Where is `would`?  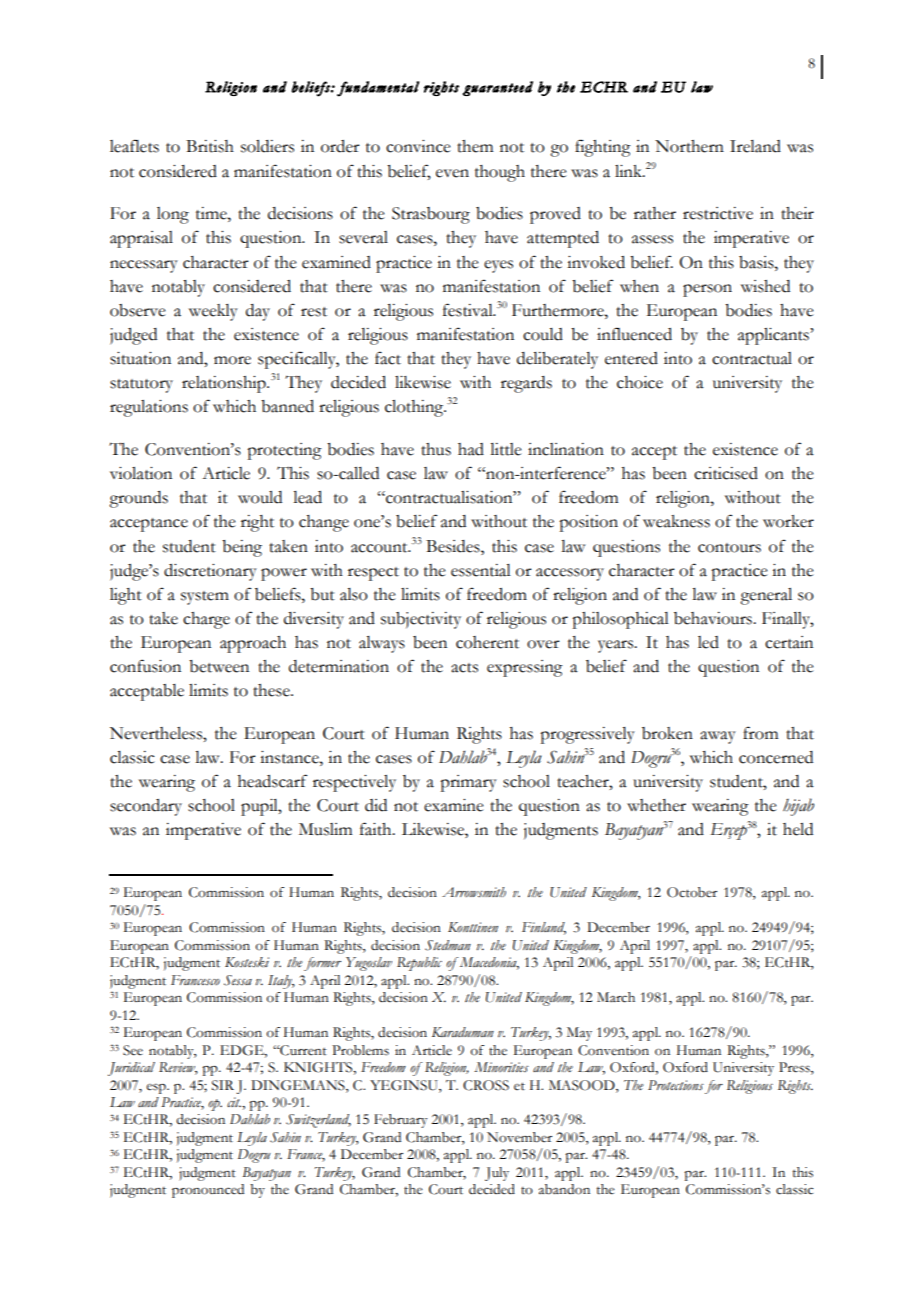
would is located at coordinates (260, 497).
